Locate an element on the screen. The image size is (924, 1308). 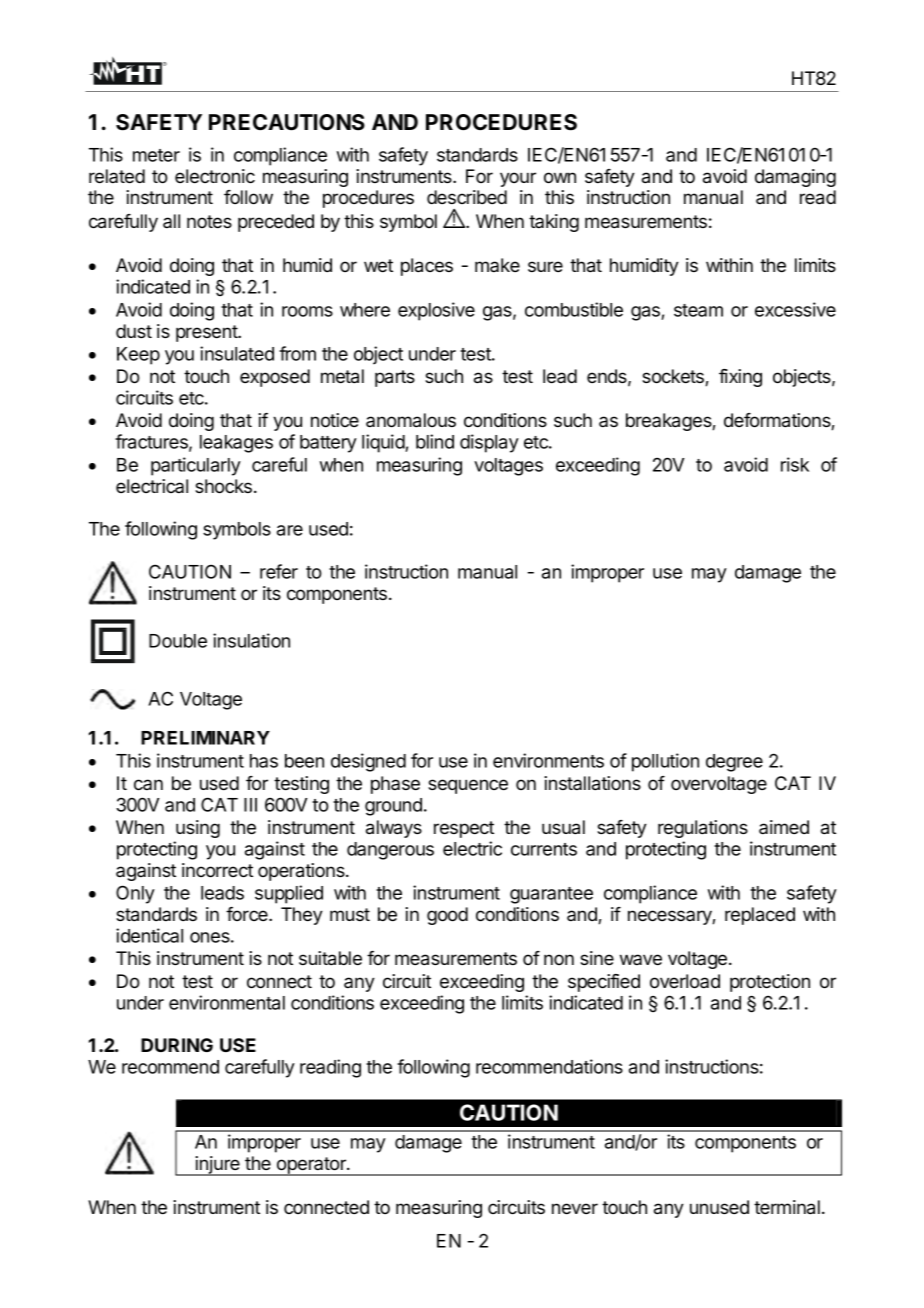
degree is located at coordinates (734, 763).
